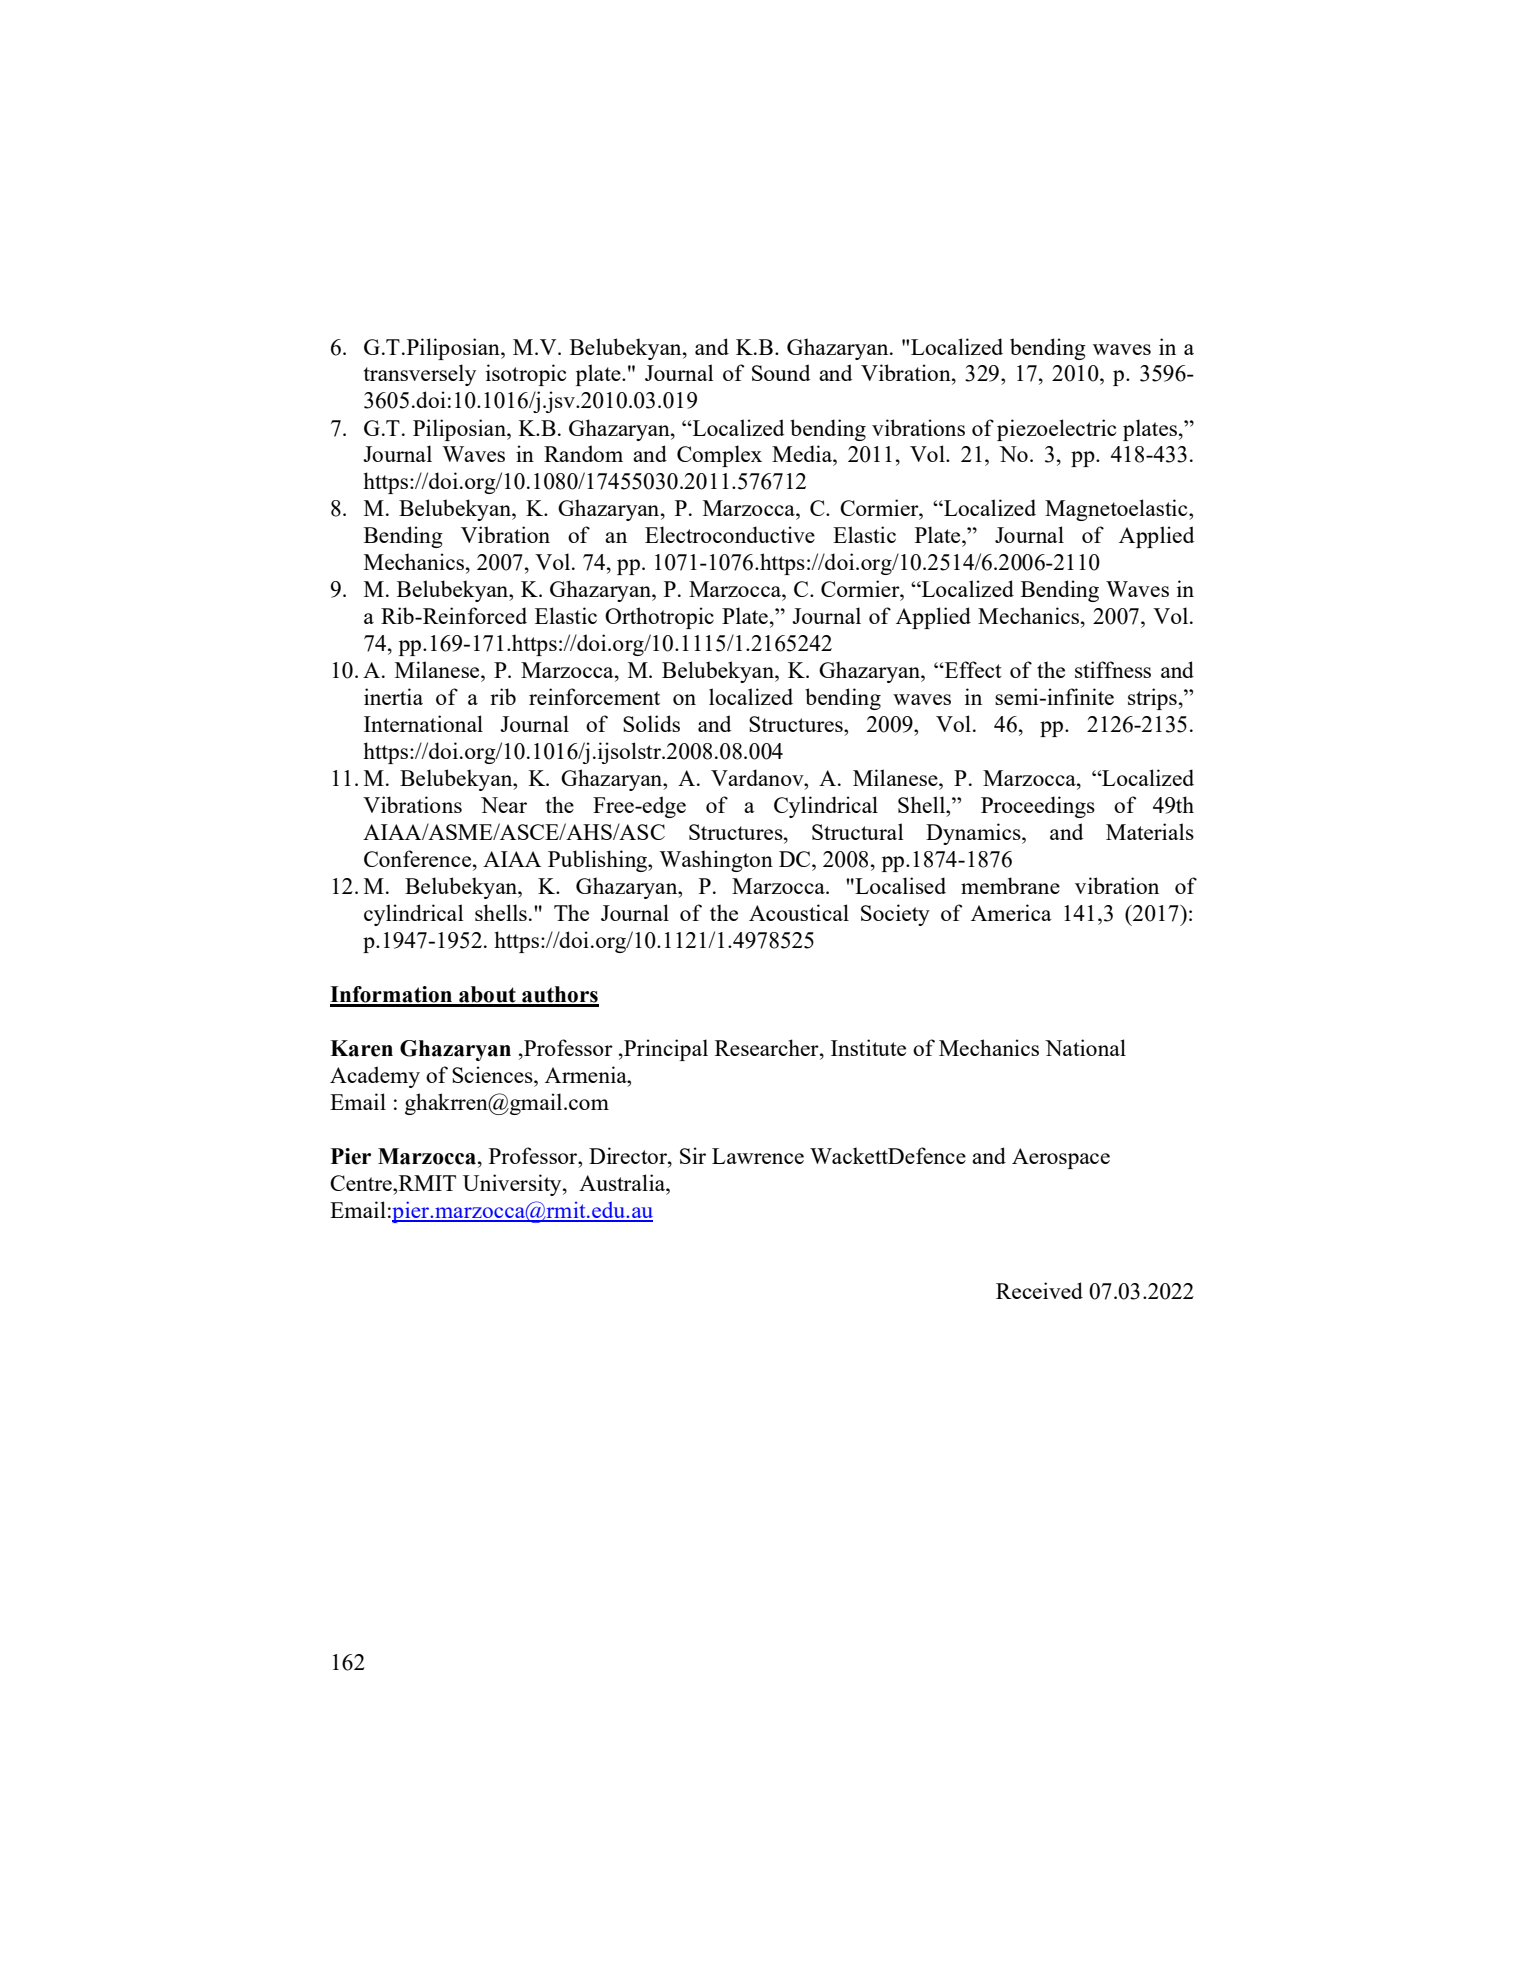 The image size is (1524, 1973). What do you see at coordinates (1056, 430) in the screenshot?
I see `piezoelectric` at bounding box center [1056, 430].
